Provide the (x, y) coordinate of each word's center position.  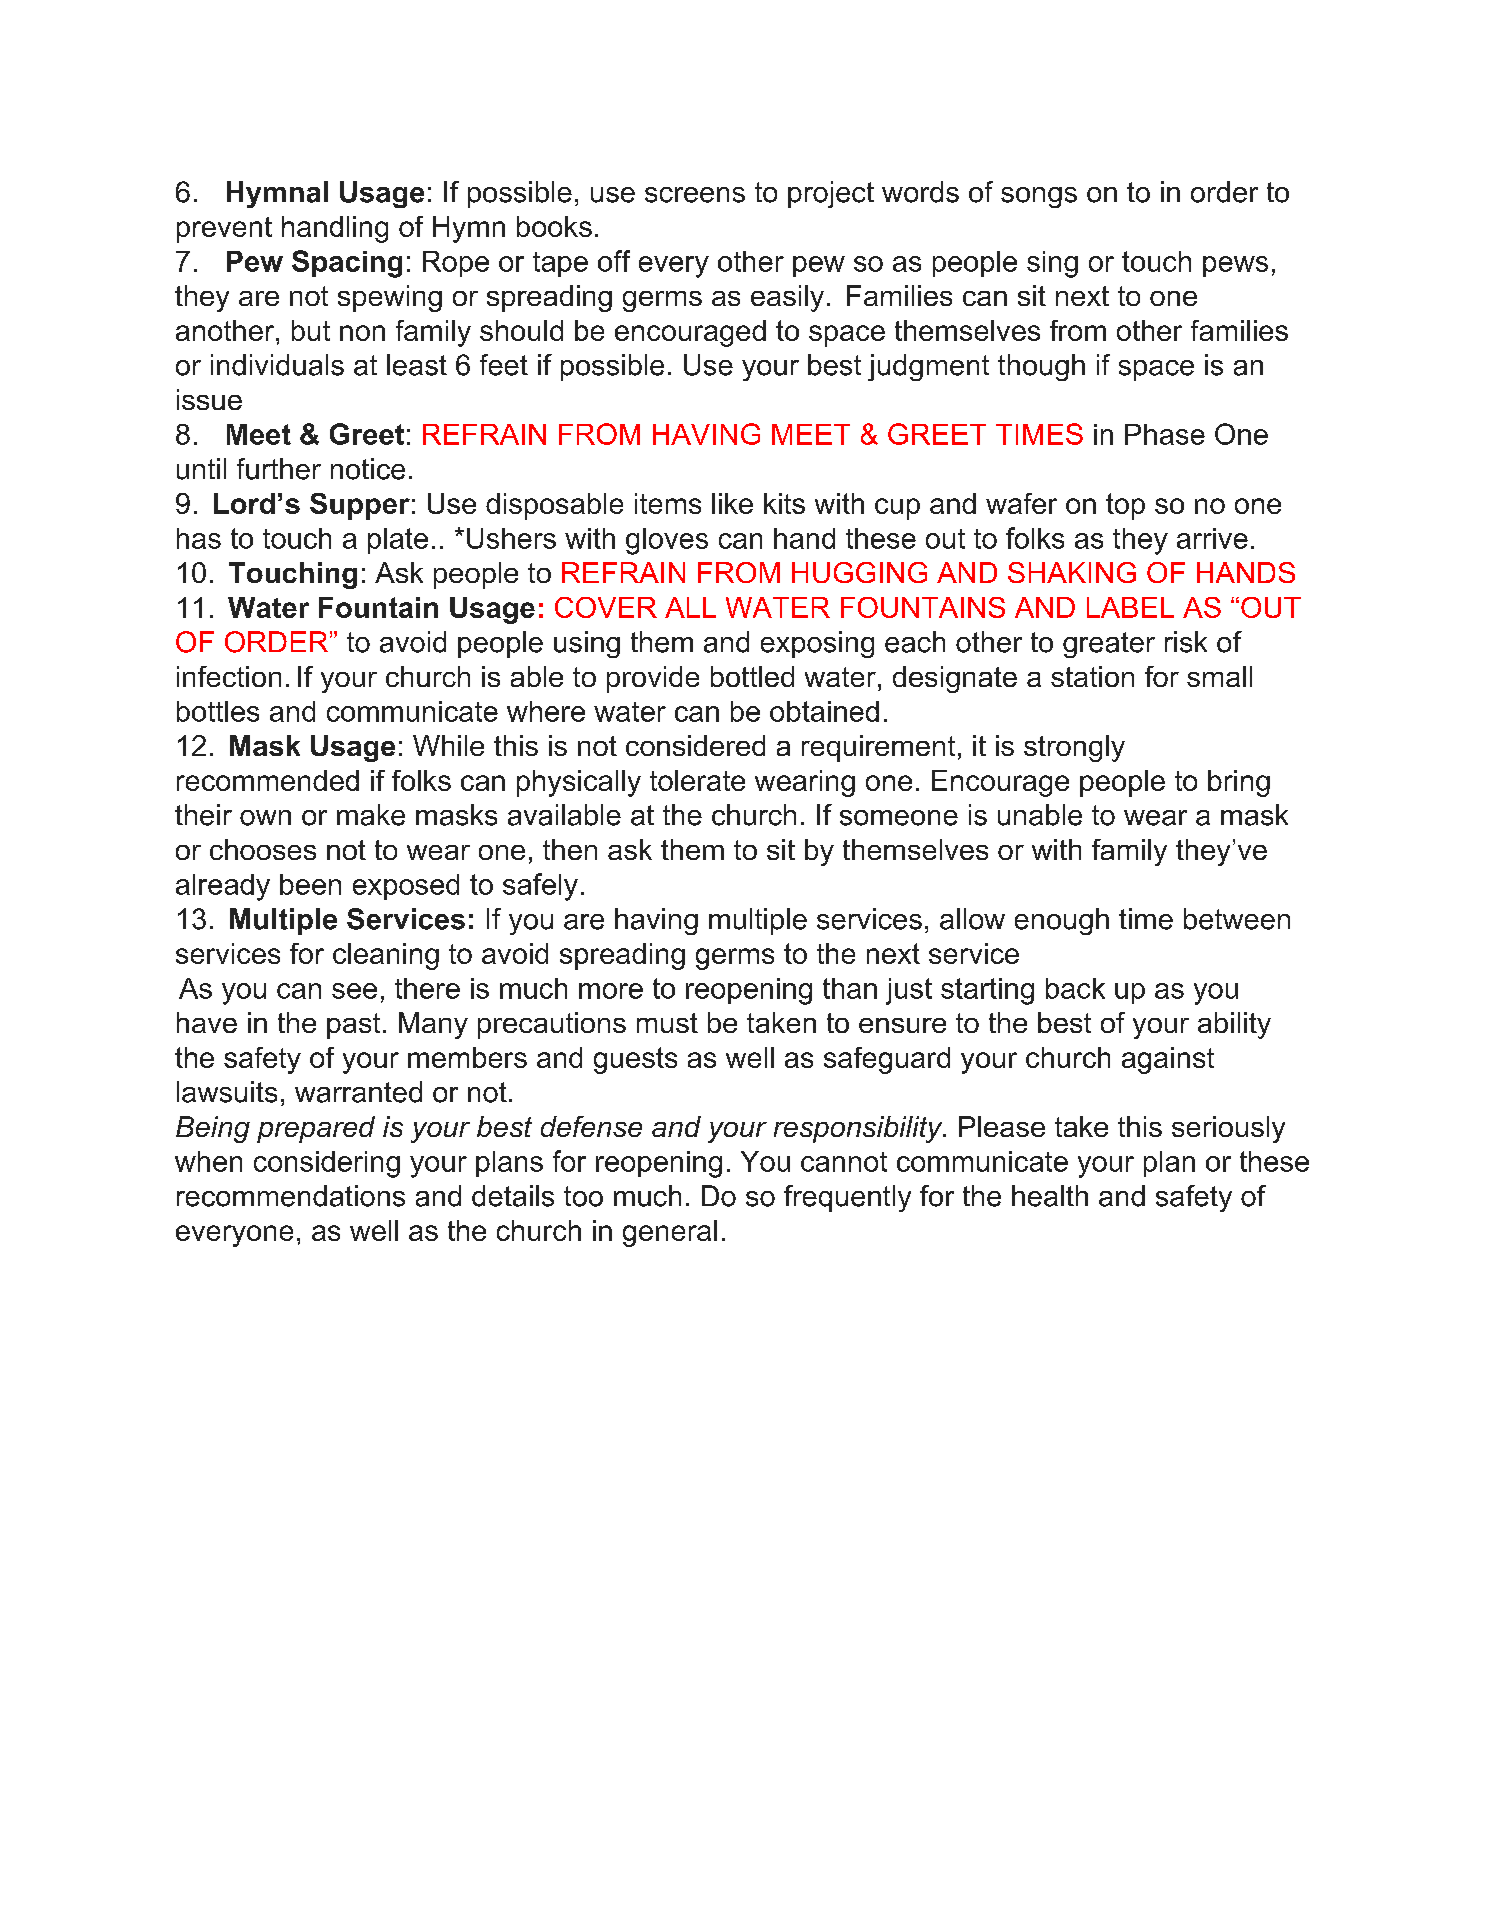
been (310, 884)
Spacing (347, 264)
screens (695, 195)
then (570, 849)
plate (398, 541)
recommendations (291, 1196)
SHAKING (1072, 572)
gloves (667, 541)
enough (1062, 921)
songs (1039, 197)
